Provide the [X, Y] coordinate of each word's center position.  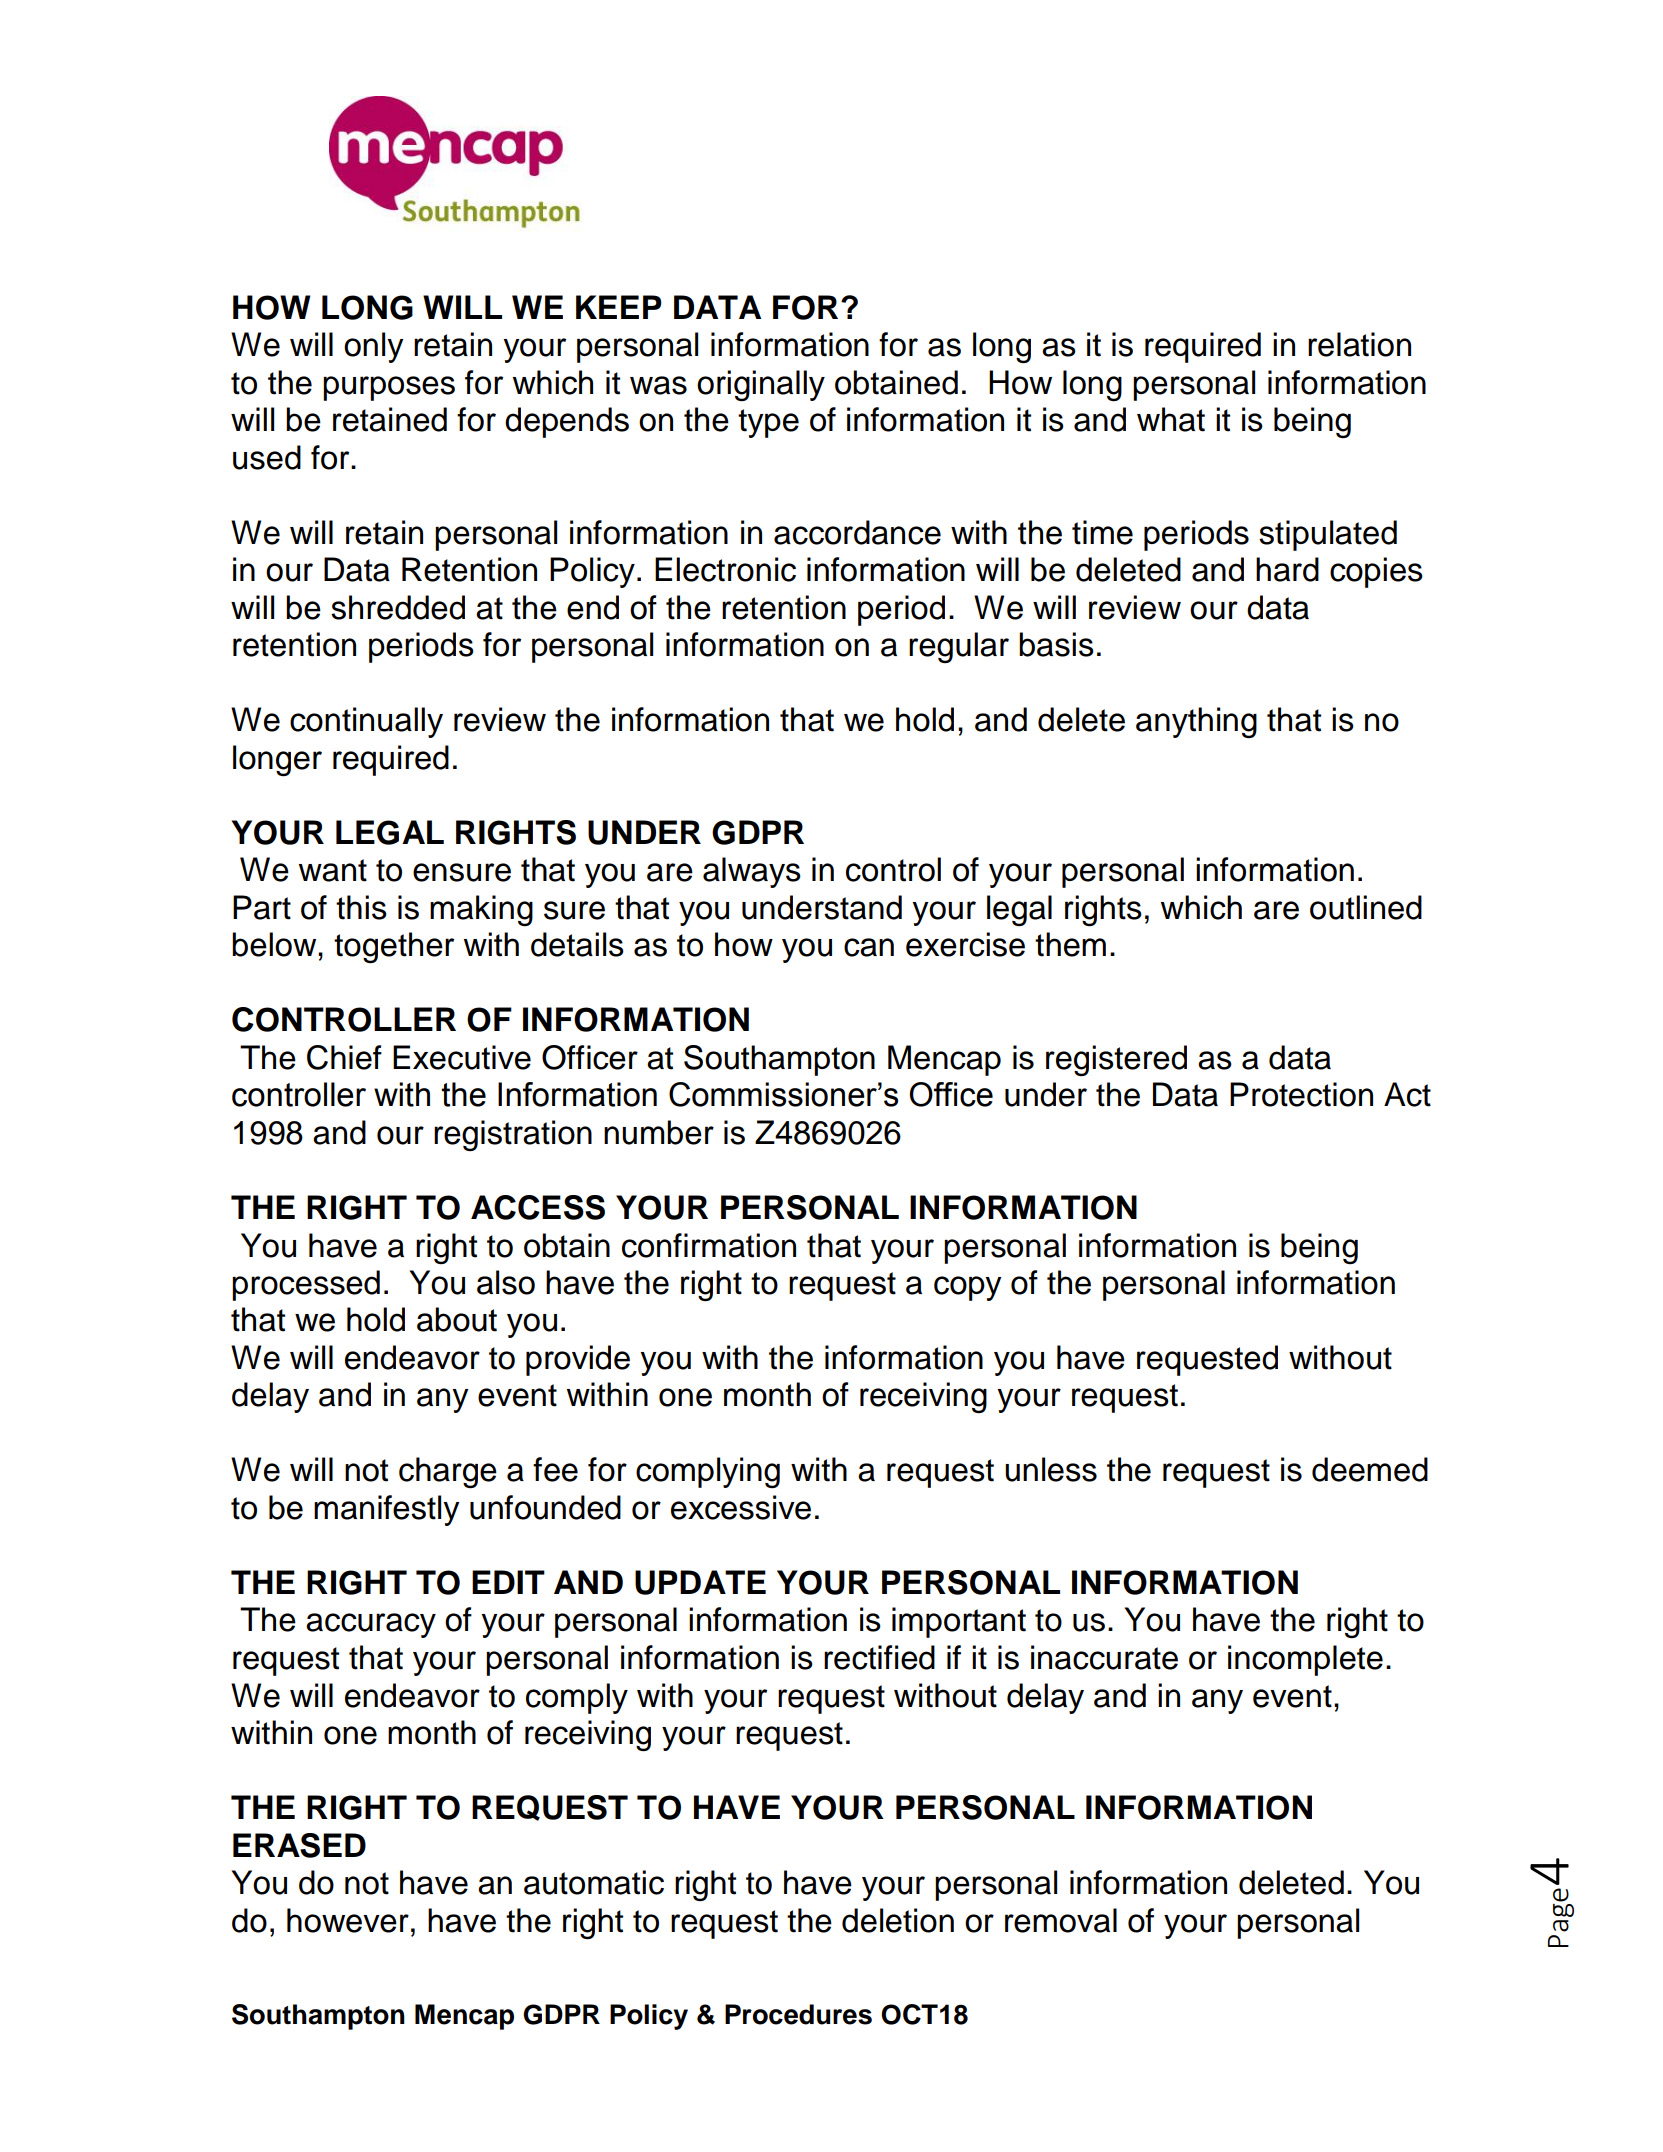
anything [1196, 722]
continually [366, 722]
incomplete [1305, 1660]
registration [513, 1135]
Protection [1301, 1094]
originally [761, 385]
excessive [741, 1507]
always [752, 872]
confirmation [709, 1245]
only [374, 347]
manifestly [387, 1510]
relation [1359, 344]
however [348, 1920]
